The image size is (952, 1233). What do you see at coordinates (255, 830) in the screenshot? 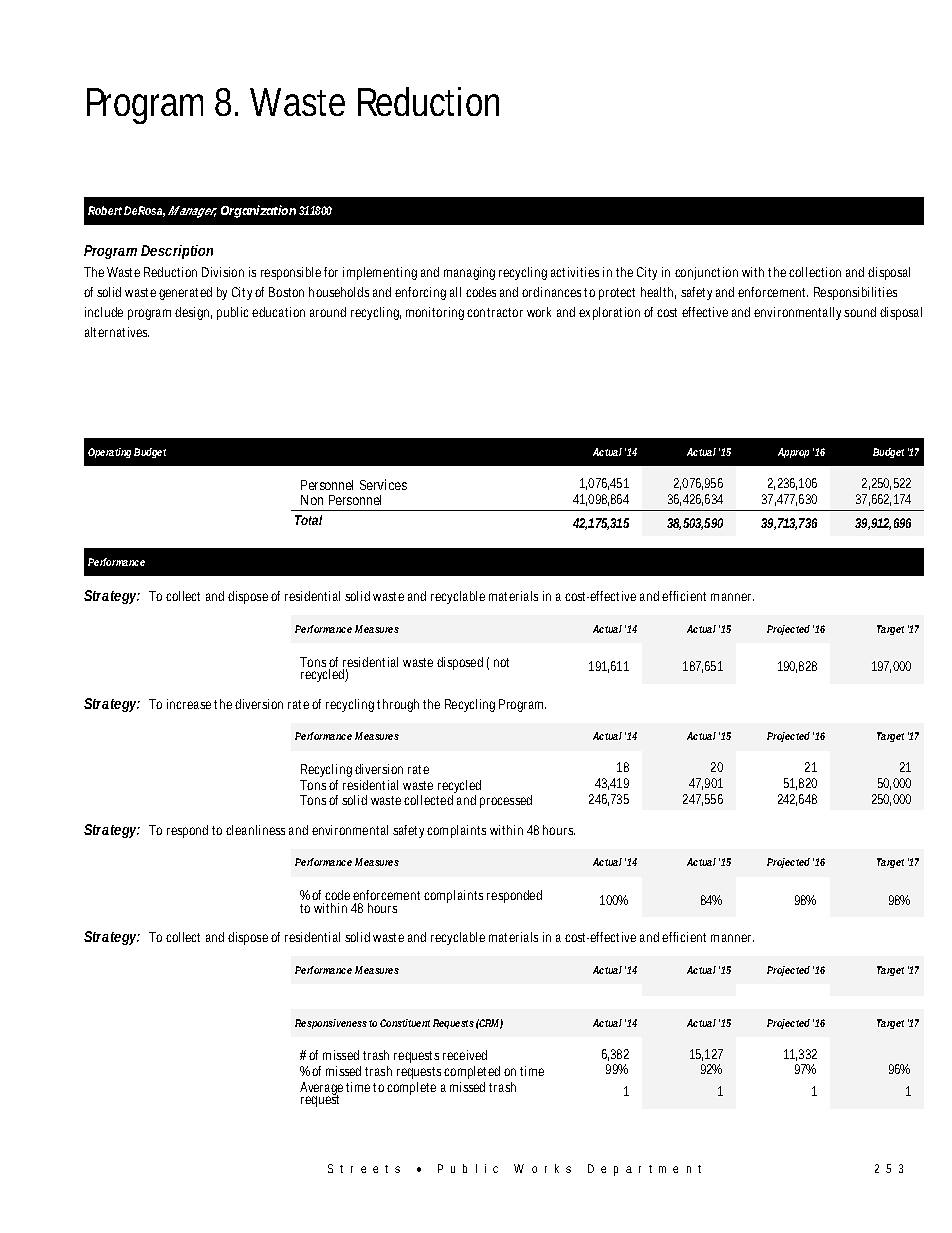
I see `cleanliness` at bounding box center [255, 830].
